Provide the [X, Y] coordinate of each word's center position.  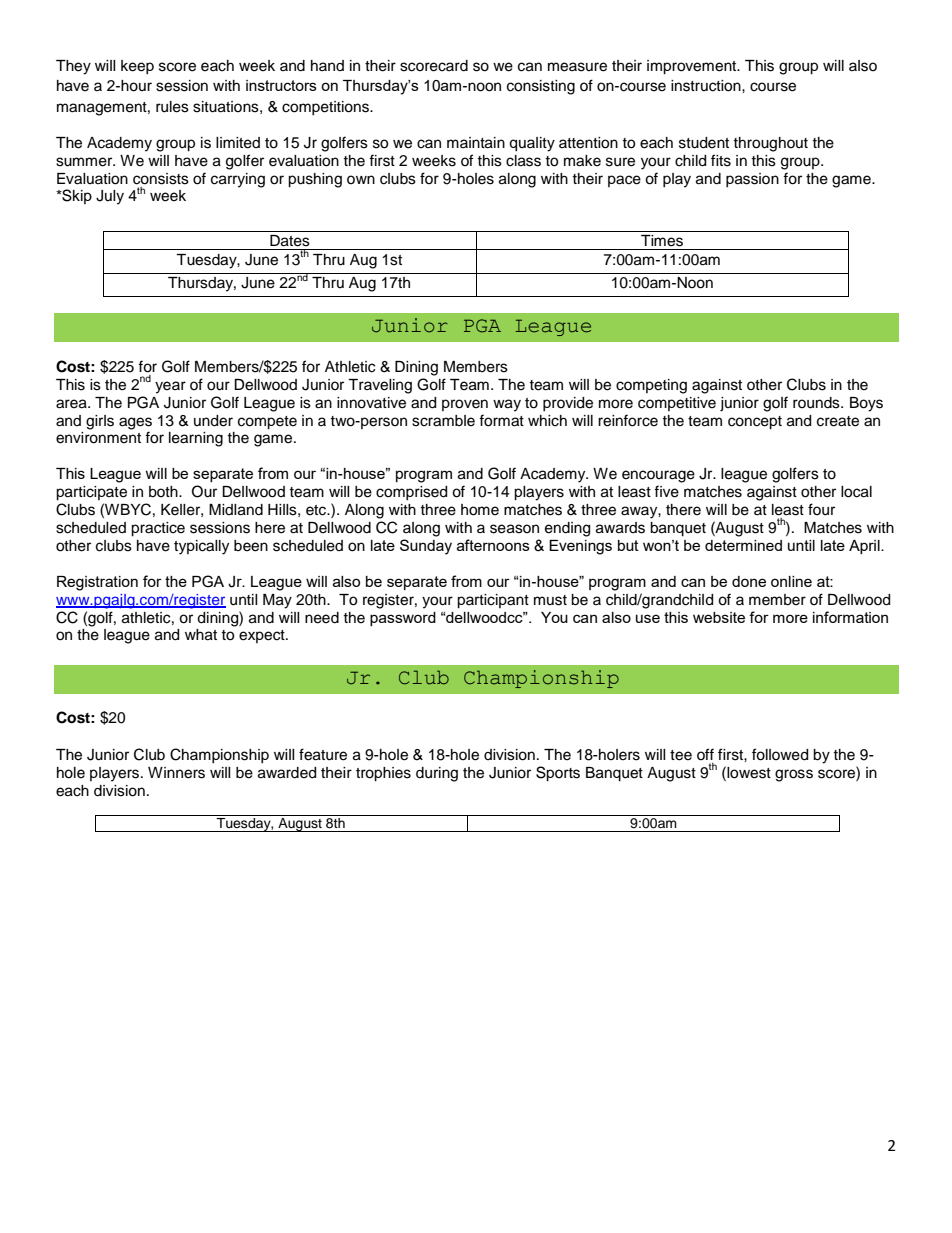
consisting [541, 87]
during [437, 774]
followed [780, 754]
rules [172, 107]
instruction [707, 86]
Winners [176, 773]
